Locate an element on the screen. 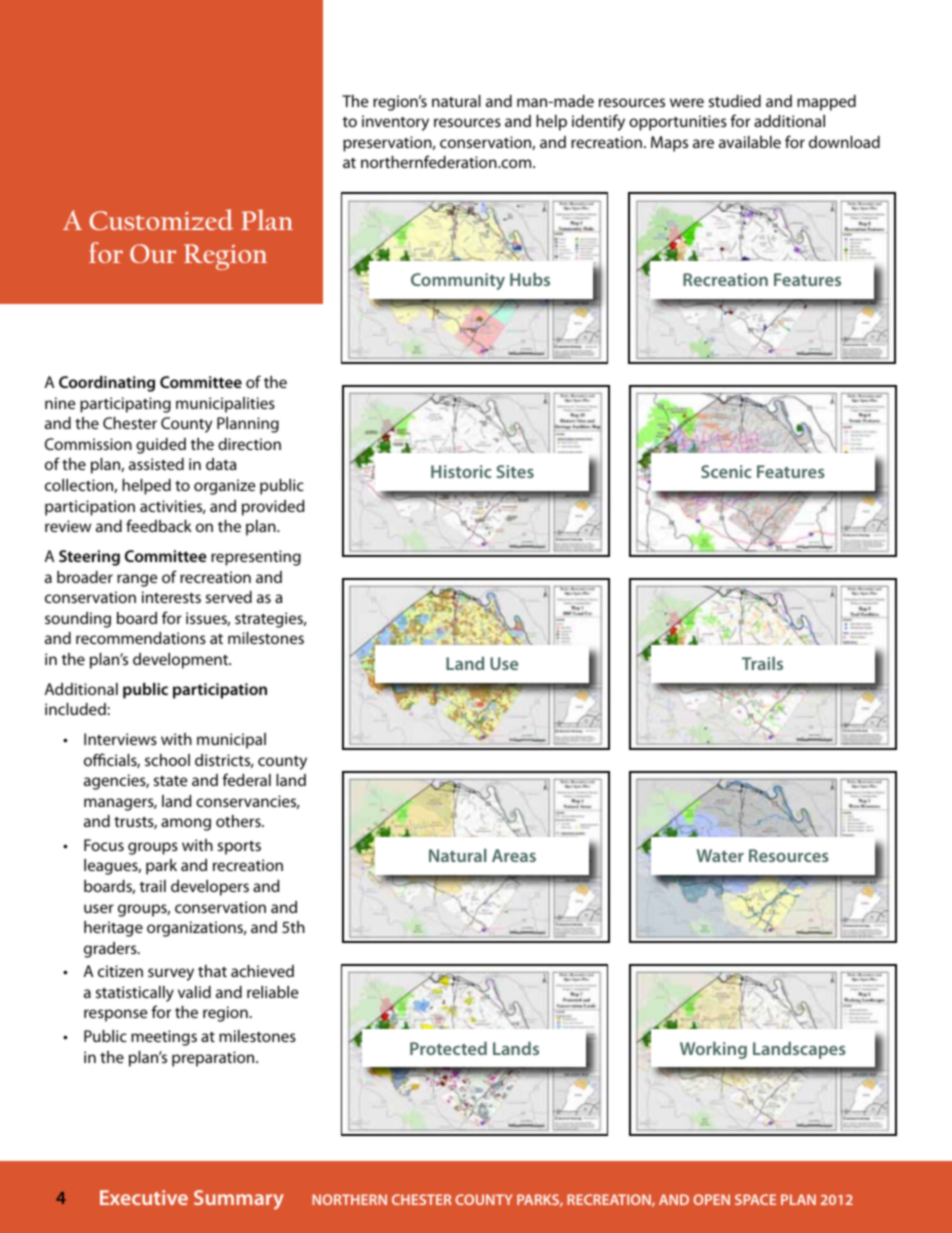 This screenshot has height=1233, width=952. participating is located at coordinates (125, 405).
